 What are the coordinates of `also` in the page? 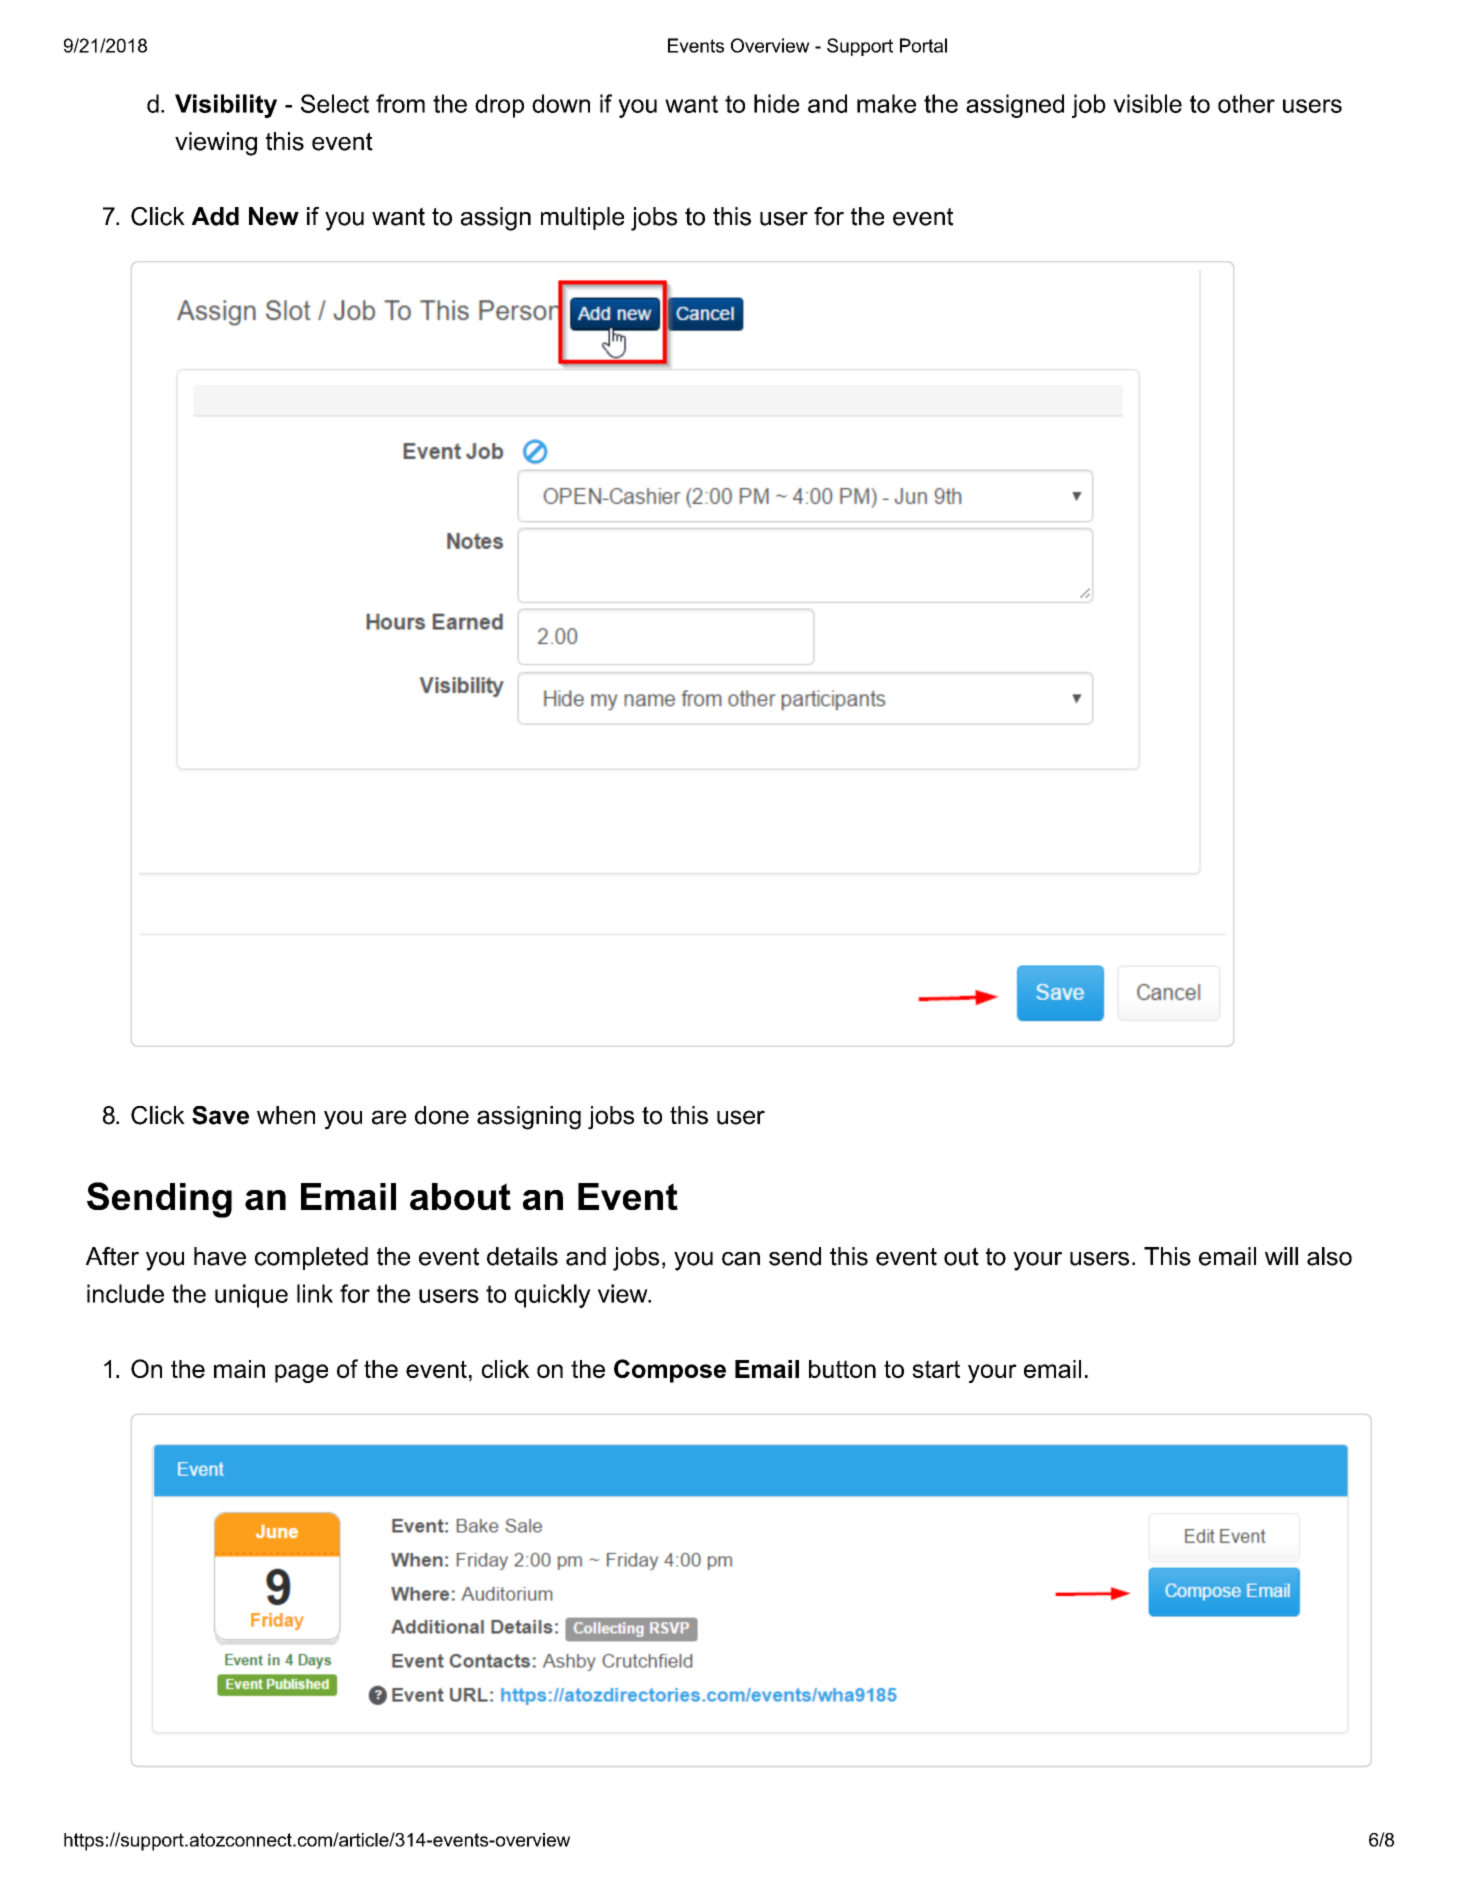 It's located at (1329, 1256).
